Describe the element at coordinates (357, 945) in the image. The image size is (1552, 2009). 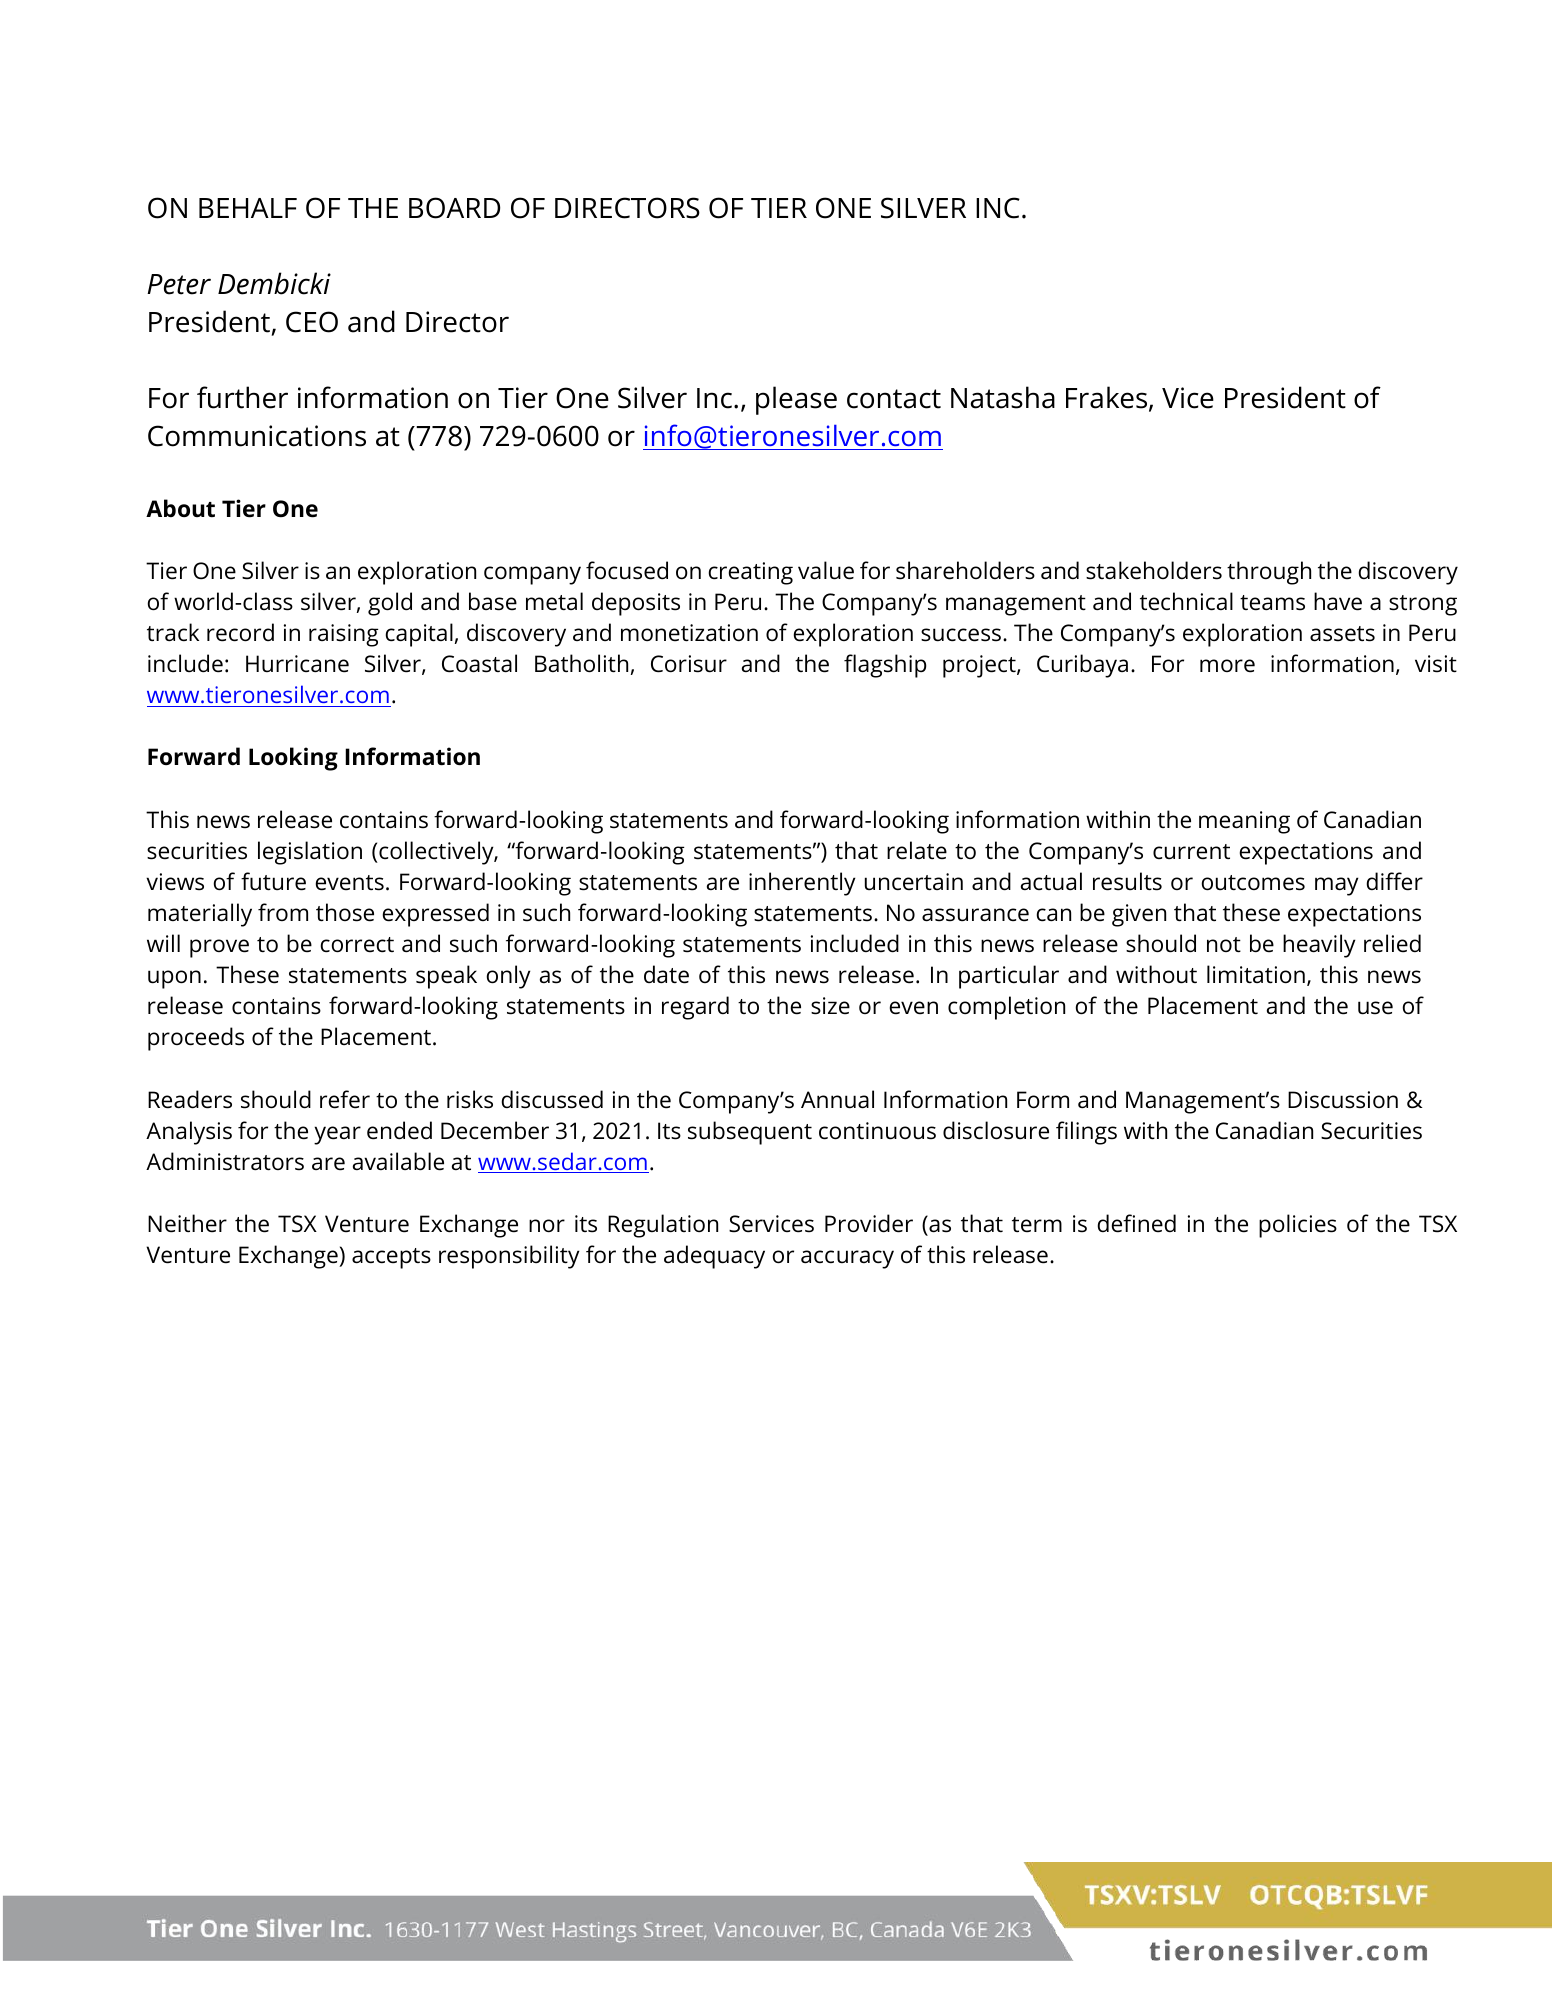
I see `correct` at that location.
